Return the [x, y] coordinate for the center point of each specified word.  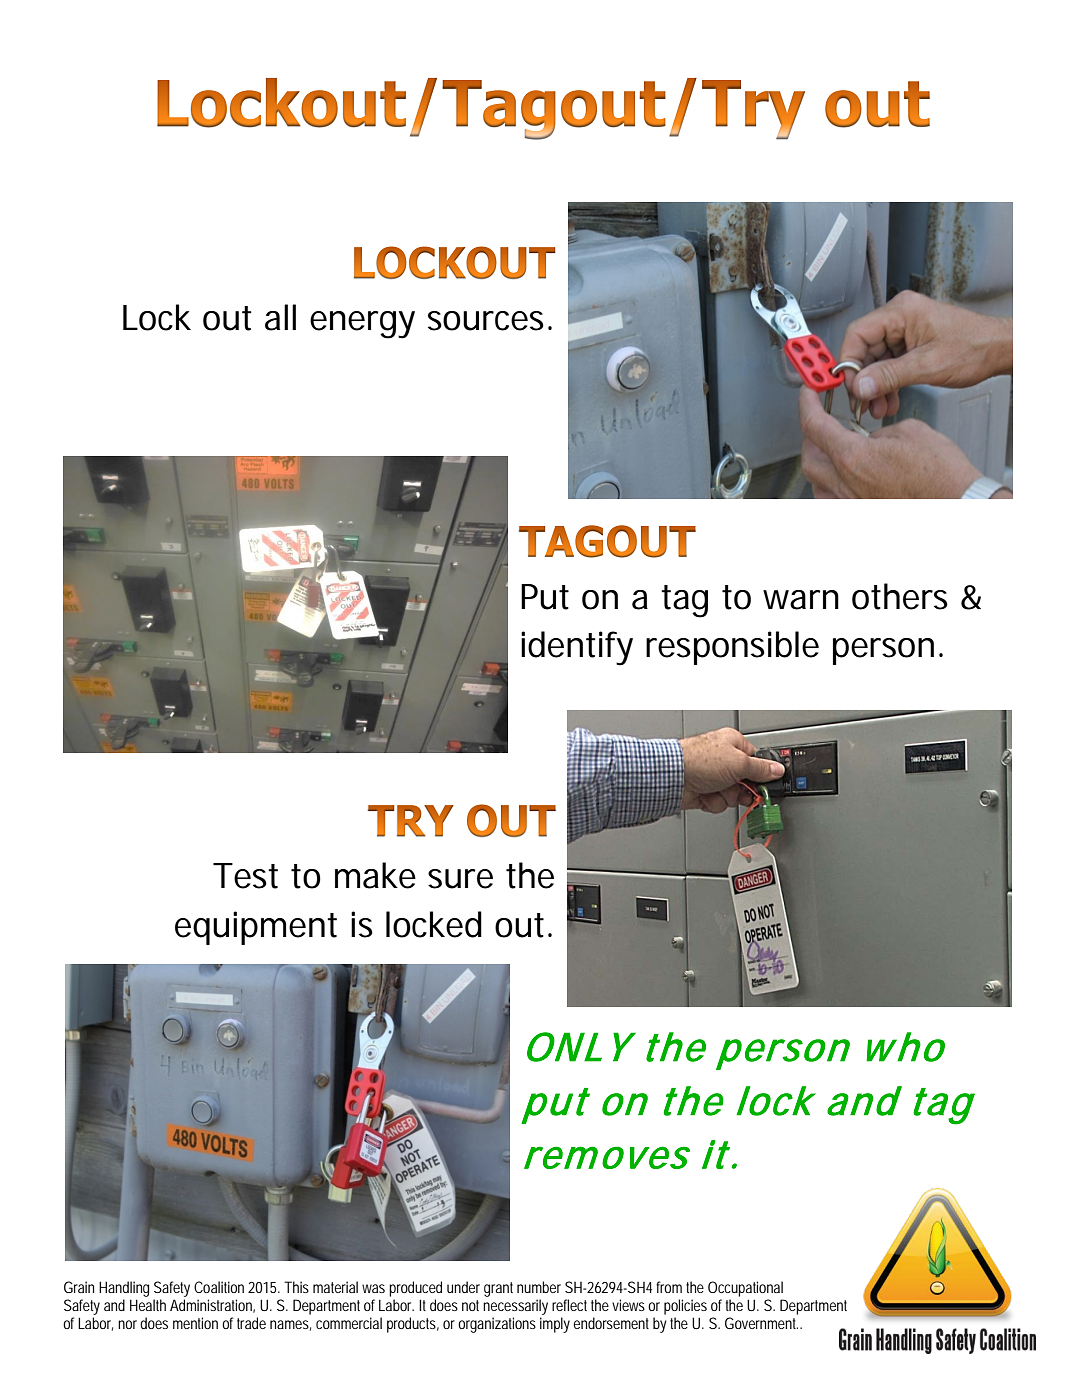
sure [460, 879]
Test [245, 876]
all [280, 317]
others [900, 596]
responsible [732, 648]
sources [486, 321]
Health [148, 1305]
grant [498, 1289]
